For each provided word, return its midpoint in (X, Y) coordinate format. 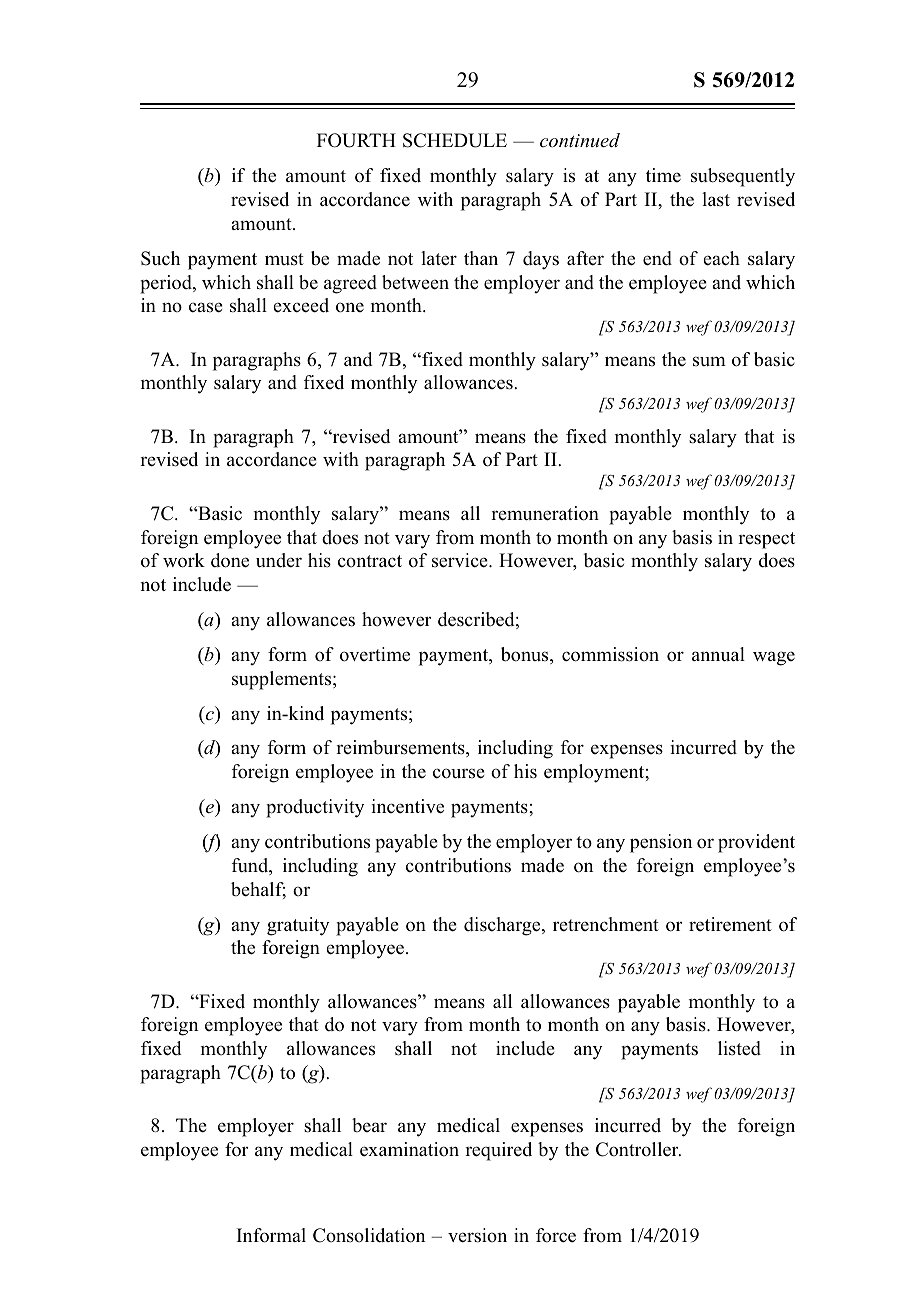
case (206, 307)
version (477, 1235)
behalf (258, 890)
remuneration (545, 513)
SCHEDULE (455, 140)
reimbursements (401, 748)
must (284, 259)
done (230, 560)
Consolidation (369, 1235)
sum (709, 361)
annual (718, 654)
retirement (730, 924)
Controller (638, 1149)
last (716, 199)
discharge (503, 926)
